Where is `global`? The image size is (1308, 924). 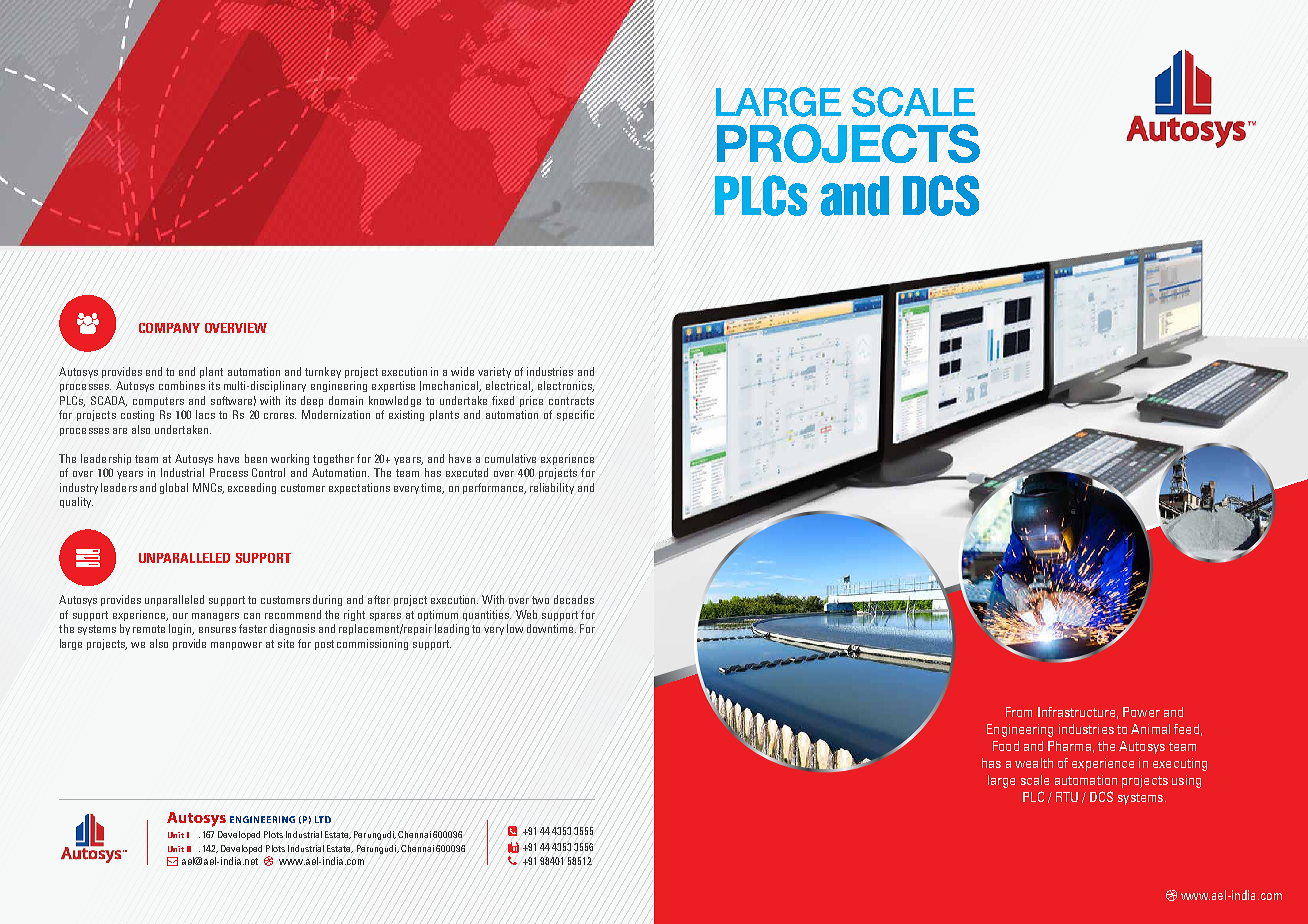 global is located at coordinates (174, 488).
